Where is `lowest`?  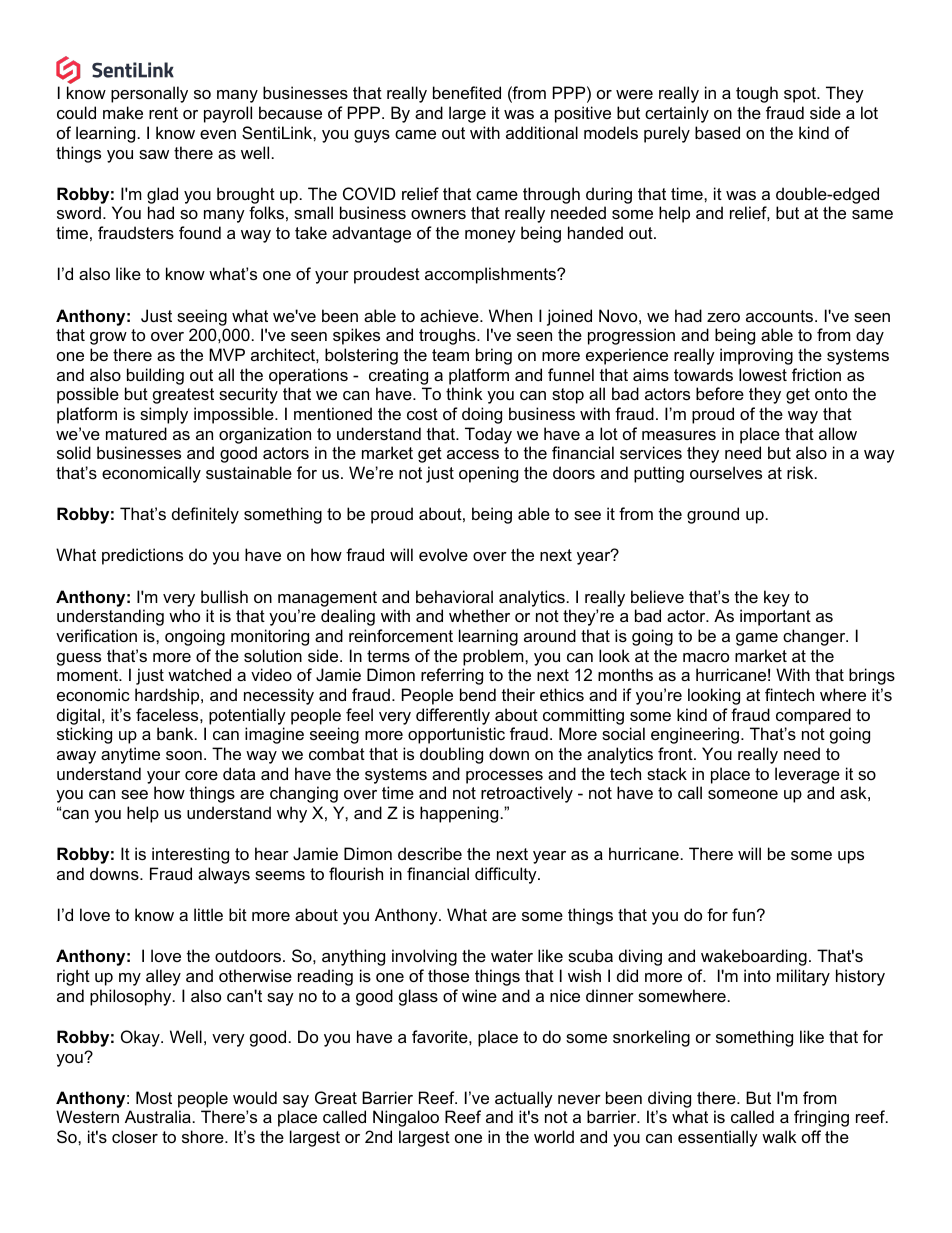 lowest is located at coordinates (763, 374).
